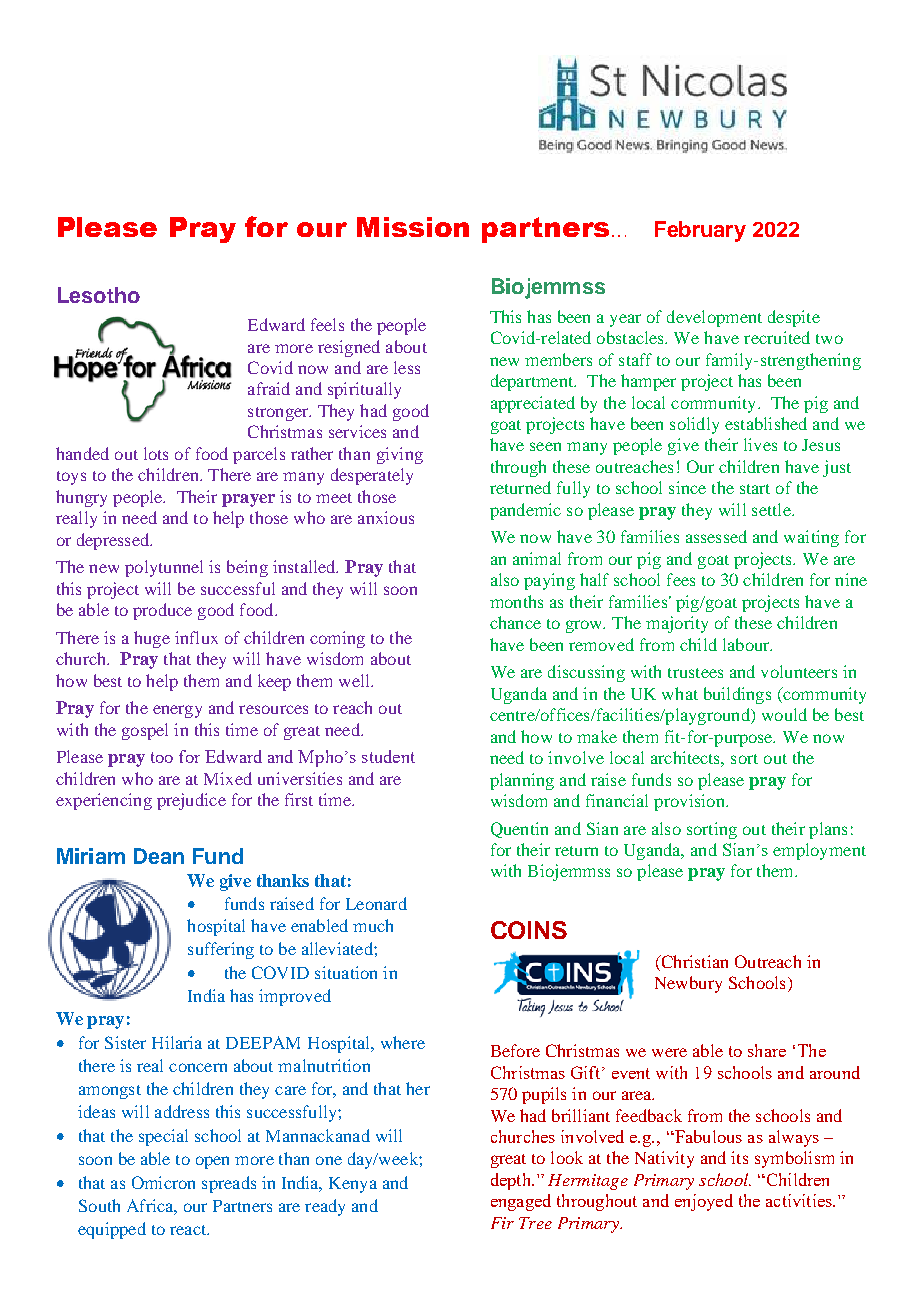  What do you see at coordinates (529, 930) in the image?
I see `COINS` at bounding box center [529, 930].
